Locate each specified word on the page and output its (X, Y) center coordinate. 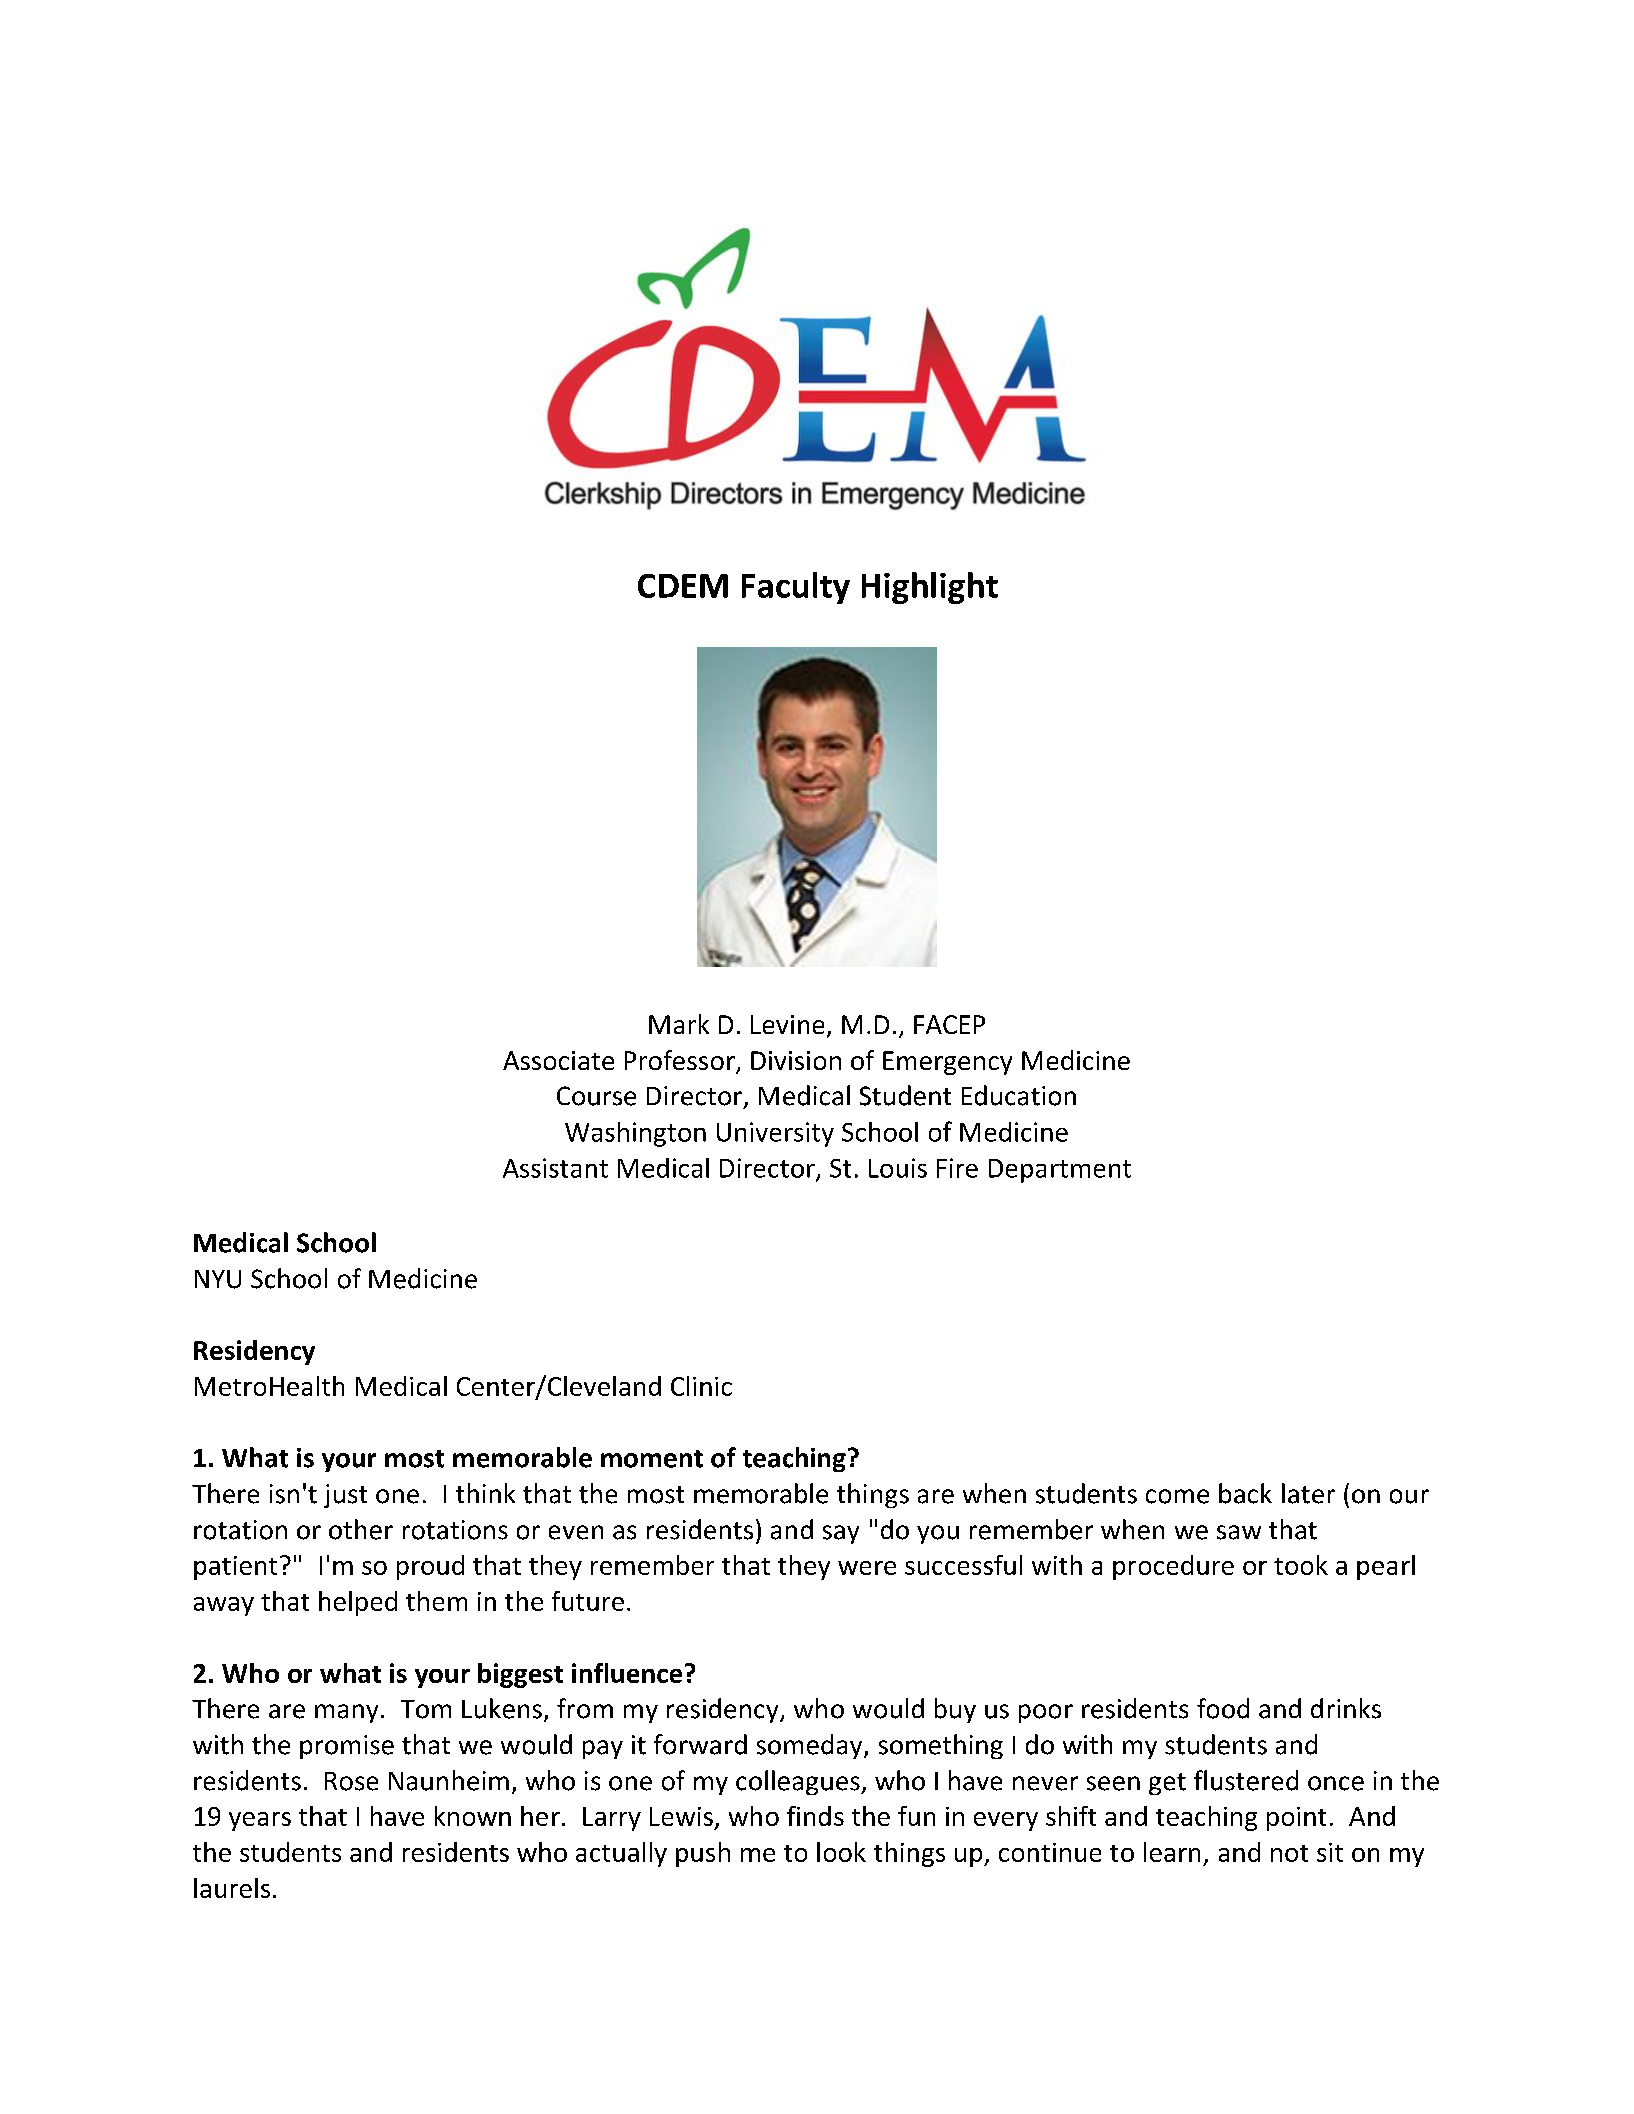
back (1245, 1493)
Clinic (701, 1386)
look (841, 1852)
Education (1019, 1095)
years (260, 1821)
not (1289, 1853)
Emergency (947, 1063)
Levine (787, 1024)
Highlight (930, 588)
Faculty (796, 588)
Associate (558, 1060)
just (345, 1496)
